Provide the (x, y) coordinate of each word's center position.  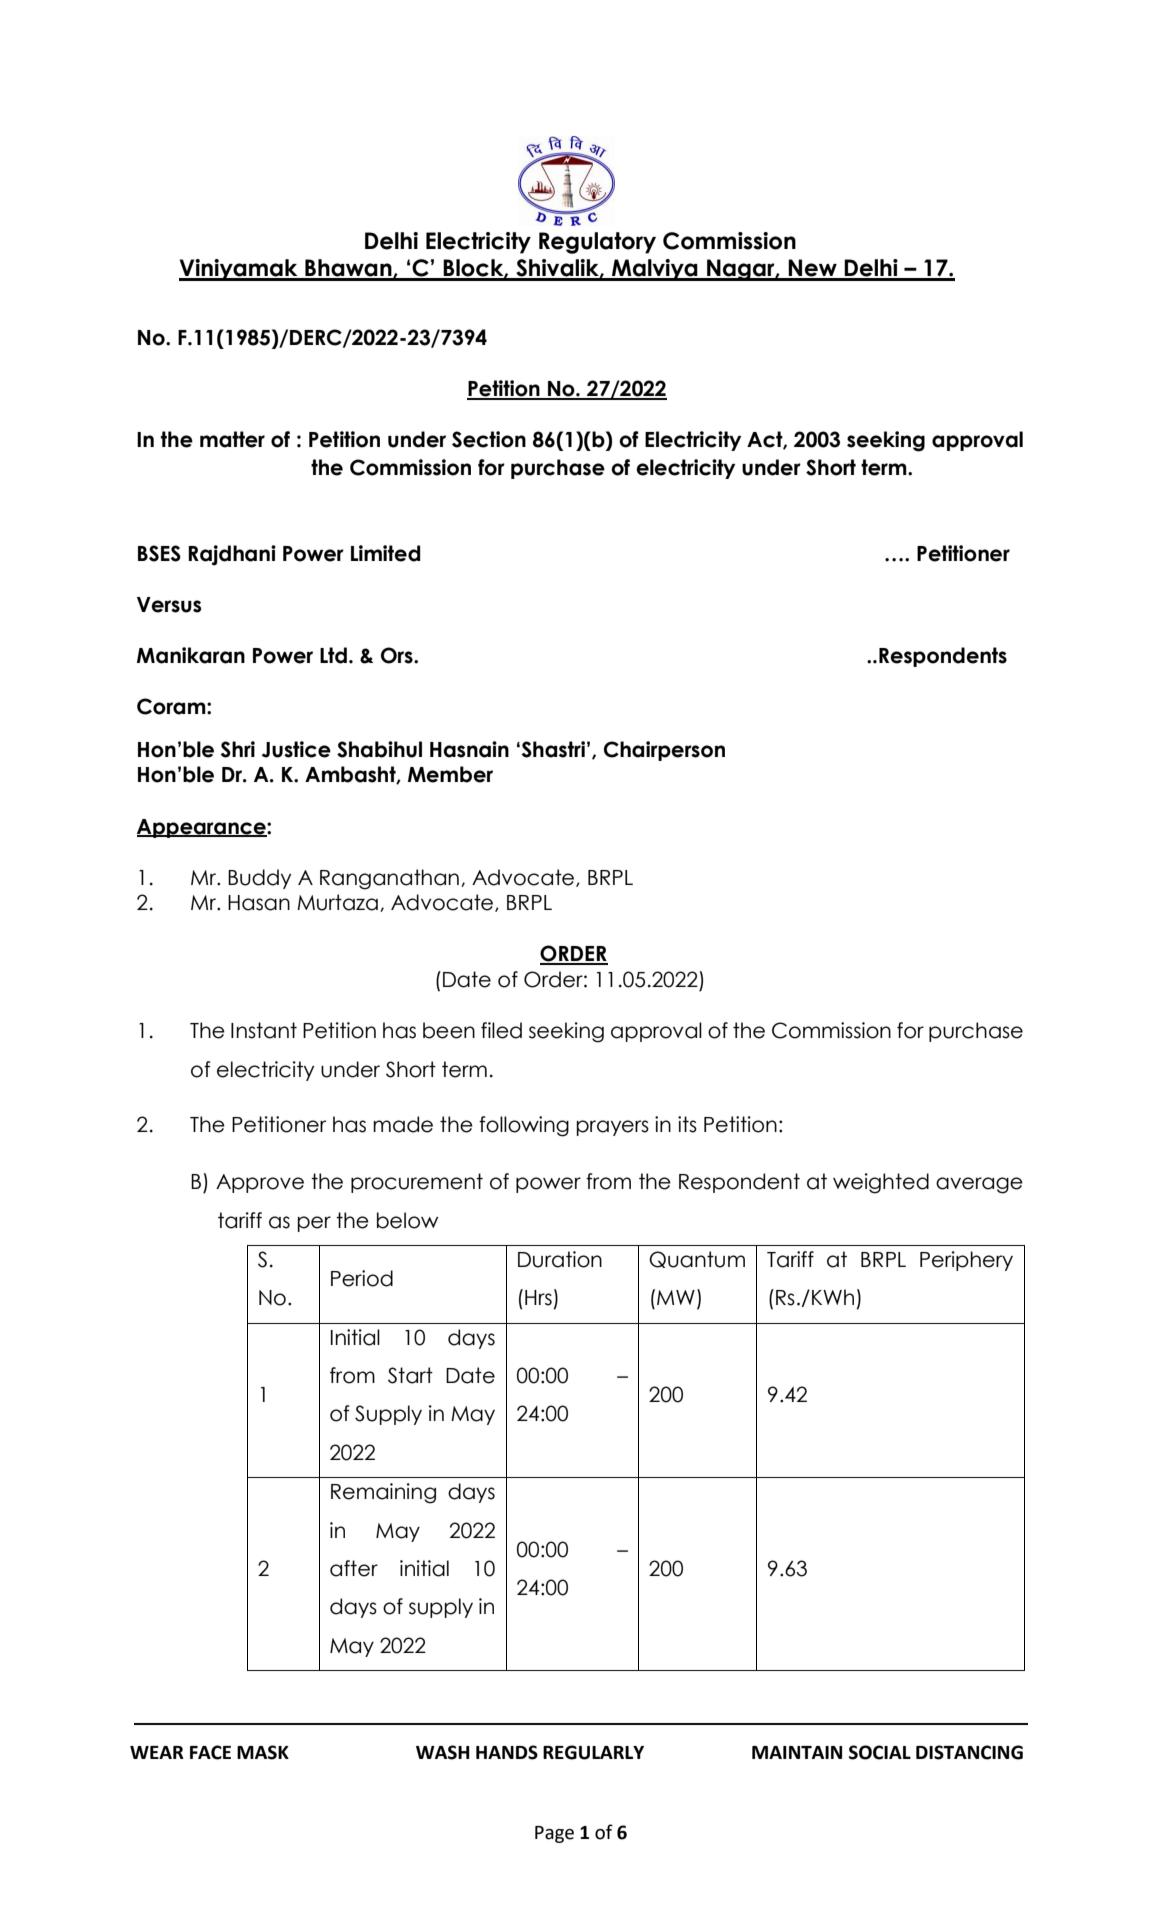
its (687, 1124)
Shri (238, 749)
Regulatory (597, 243)
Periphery (966, 1261)
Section (489, 439)
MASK (263, 1752)
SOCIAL (880, 1752)
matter (232, 439)
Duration (560, 1259)
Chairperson (664, 751)
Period (362, 1278)
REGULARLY (593, 1752)
